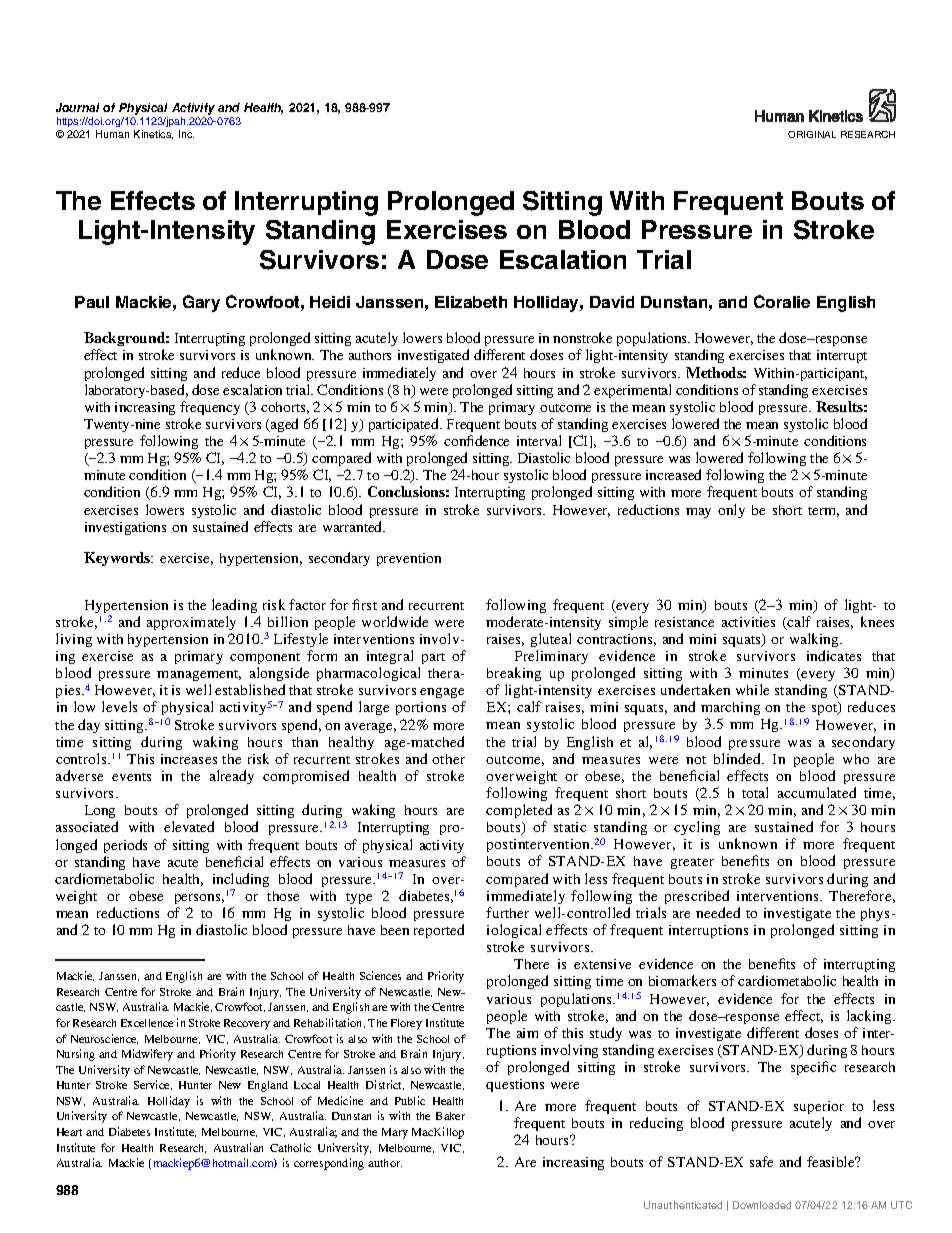 Image resolution: width=952 pixels, height=1233 pixels. Describe the element at coordinates (823, 512) in the page. I see `term` at that location.
